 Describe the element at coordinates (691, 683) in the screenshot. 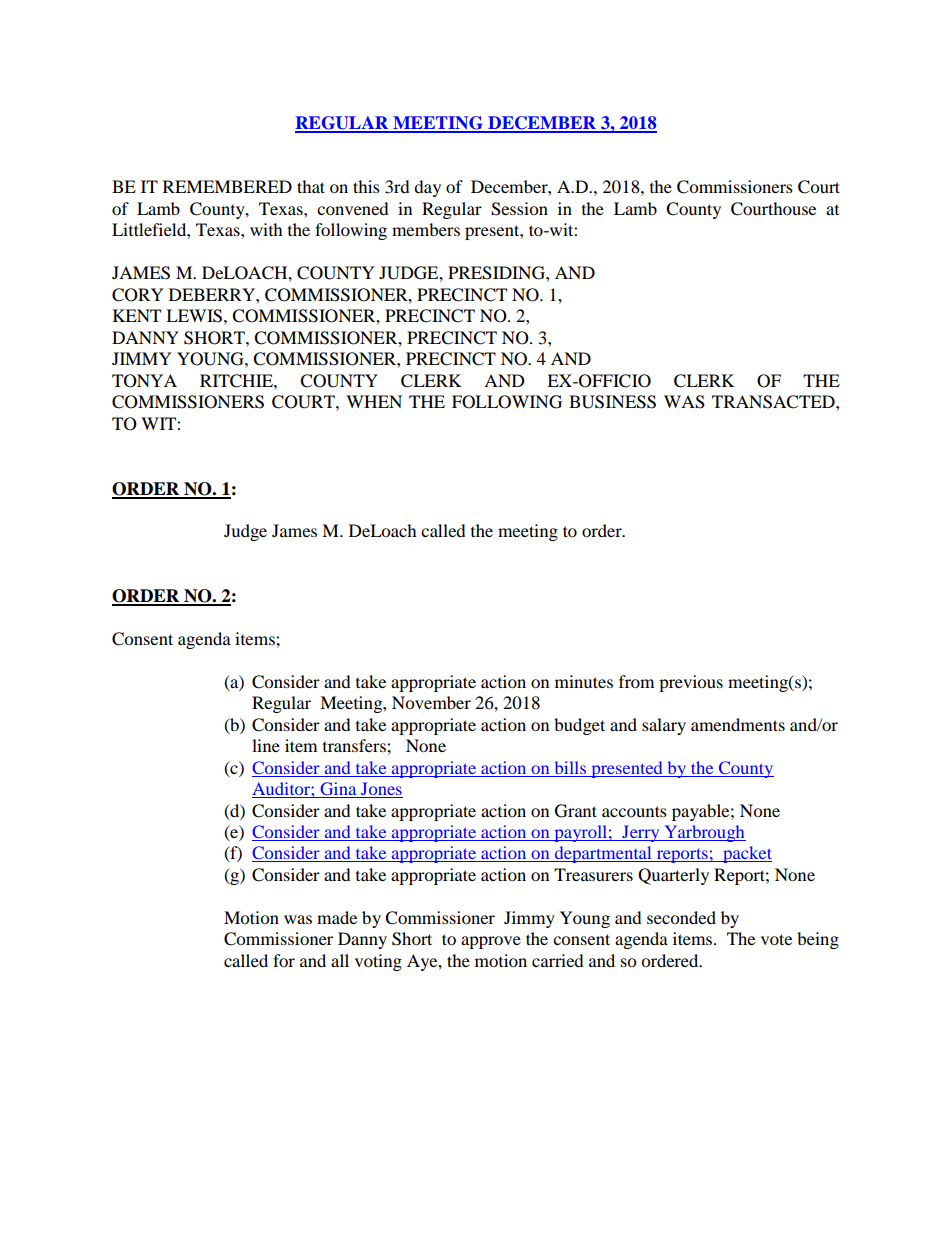

I see `previous` at that location.
